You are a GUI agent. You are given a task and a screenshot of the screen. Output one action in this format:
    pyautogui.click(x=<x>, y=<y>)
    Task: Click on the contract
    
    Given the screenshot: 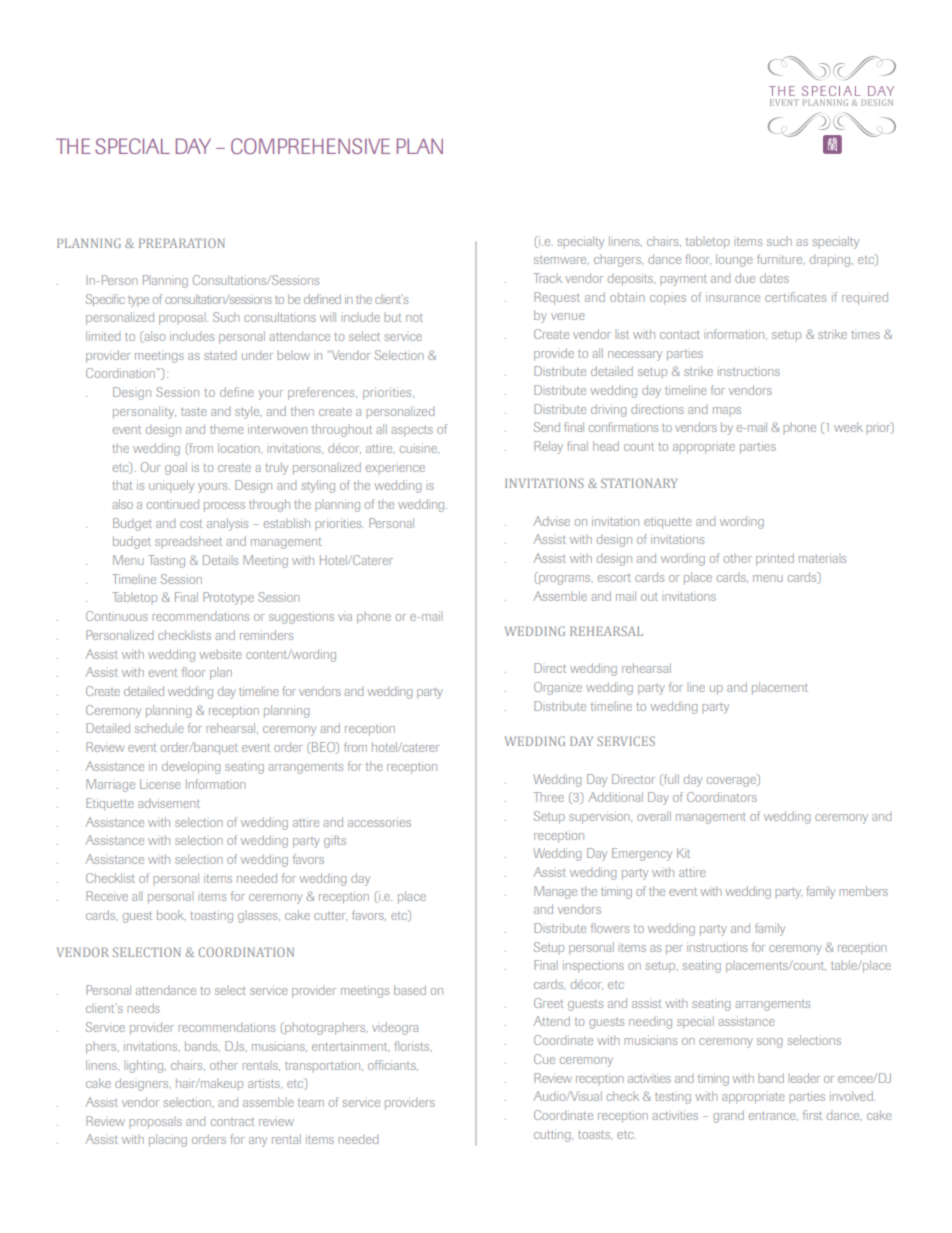 What is the action you would take?
    pyautogui.click(x=233, y=1121)
